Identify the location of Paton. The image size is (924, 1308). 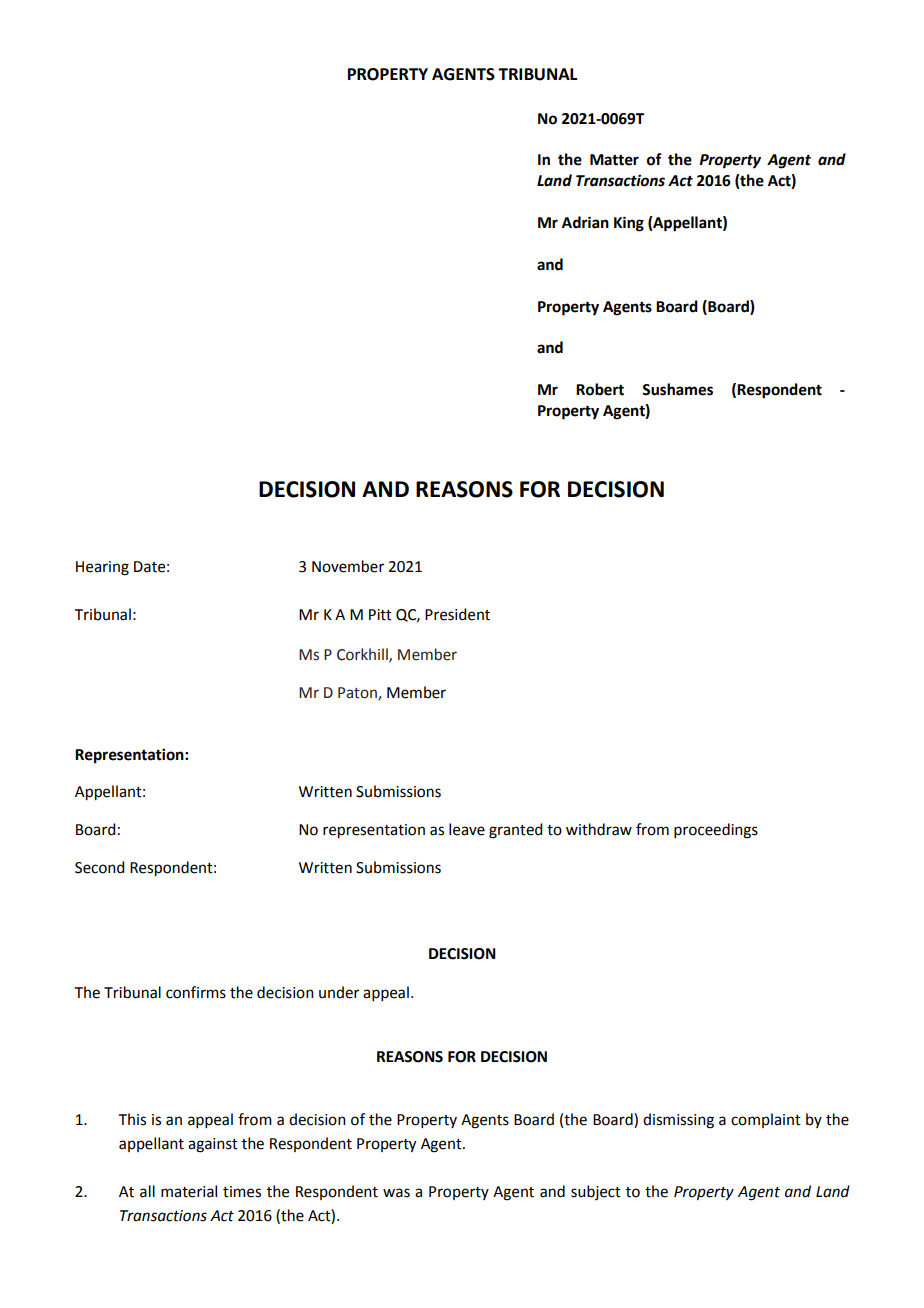
(358, 693).
